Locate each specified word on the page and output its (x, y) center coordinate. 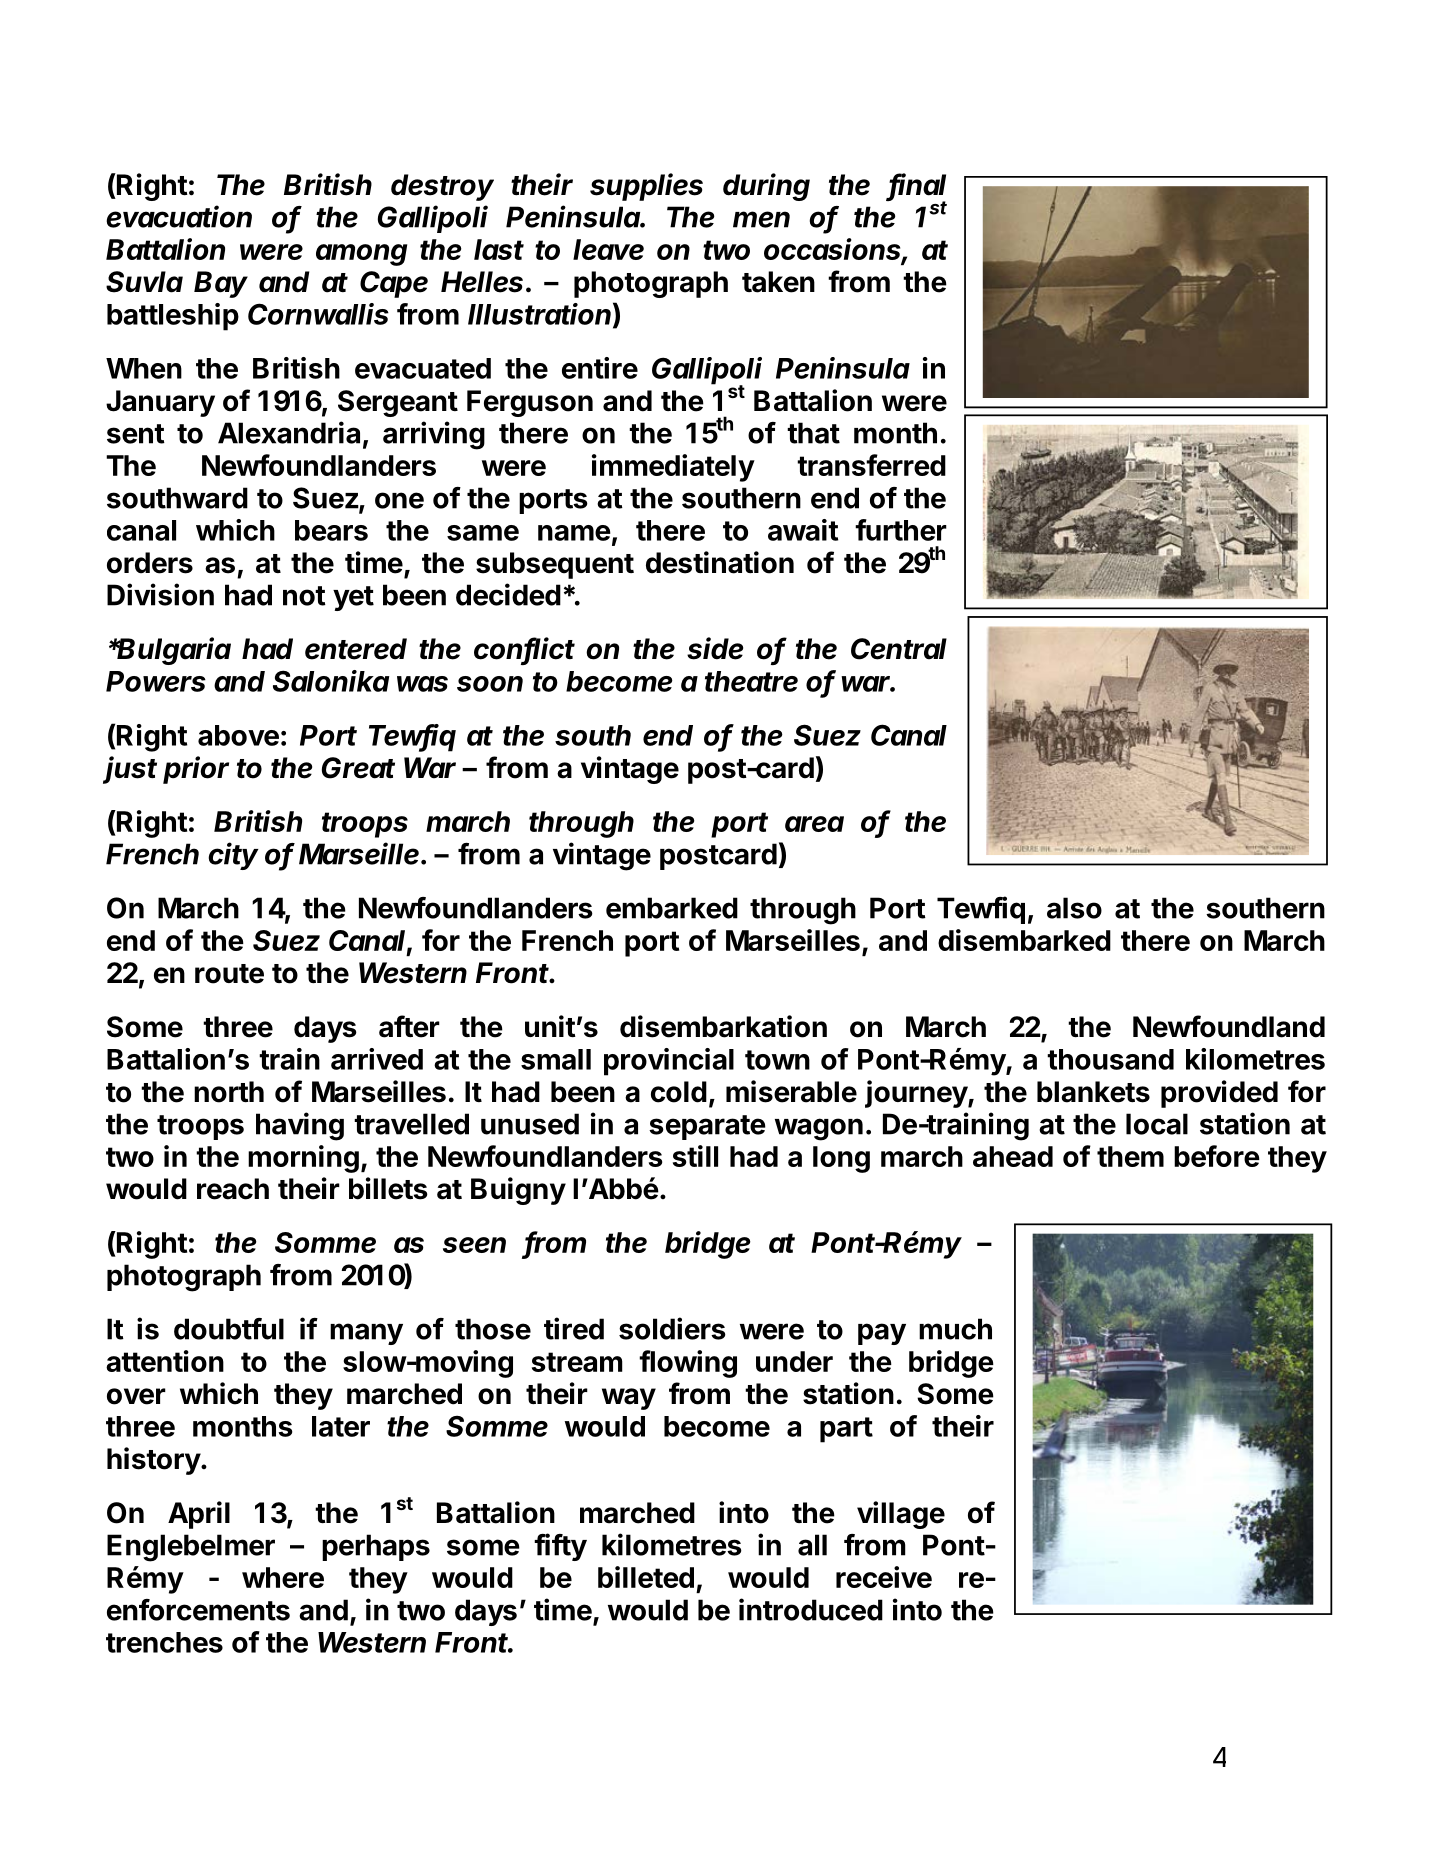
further (901, 530)
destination (720, 562)
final (917, 185)
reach (233, 1189)
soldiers (672, 1328)
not (304, 596)
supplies (646, 187)
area (814, 824)
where (283, 1577)
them (1130, 1156)
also (1074, 908)
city (233, 856)
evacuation (179, 216)
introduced (811, 1609)
